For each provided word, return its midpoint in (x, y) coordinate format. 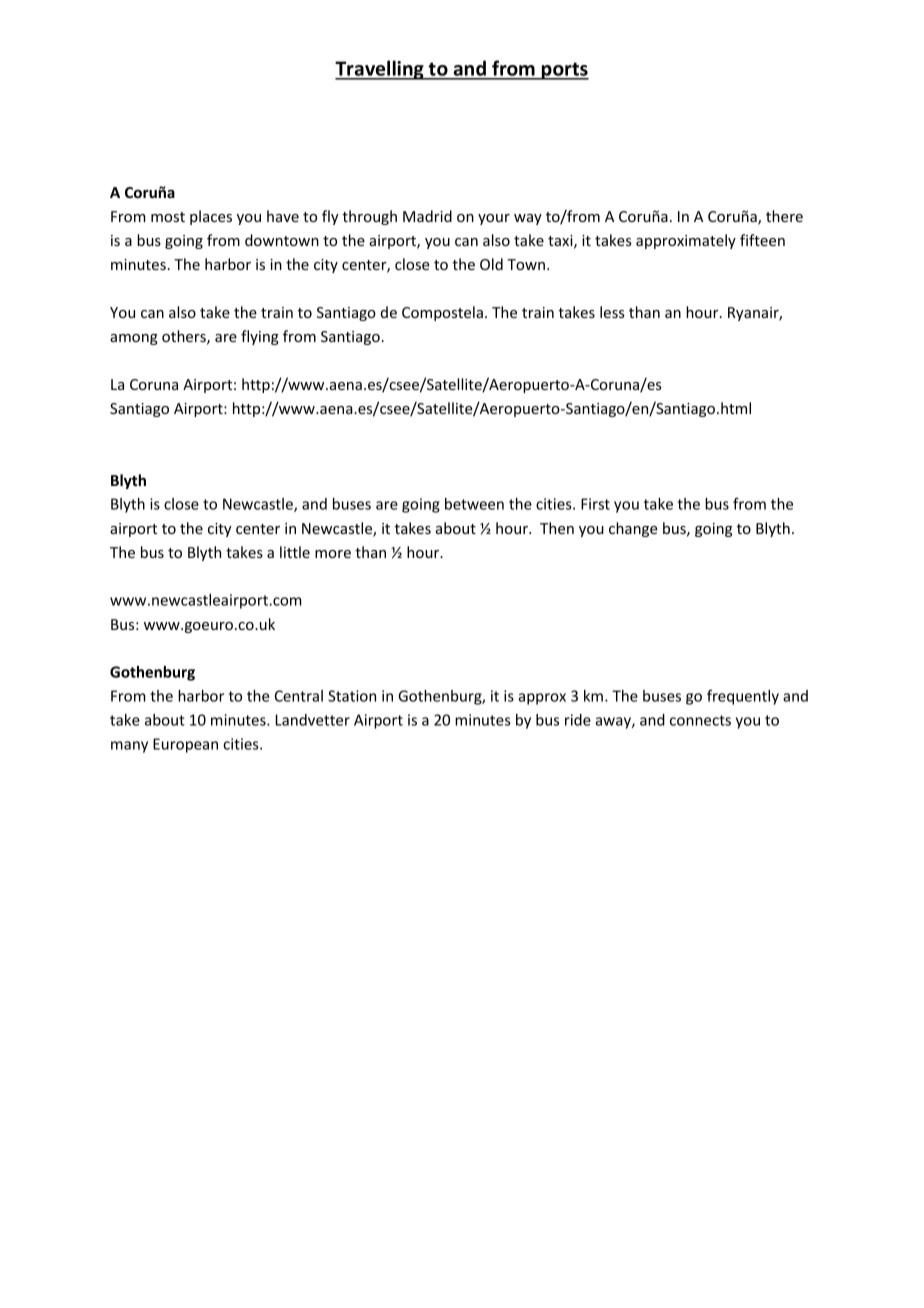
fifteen (762, 240)
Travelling (380, 70)
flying (260, 337)
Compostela (442, 313)
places (211, 217)
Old (491, 264)
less (612, 312)
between (474, 504)
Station (352, 696)
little (295, 552)
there (784, 216)
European (185, 745)
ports (564, 71)
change (633, 529)
